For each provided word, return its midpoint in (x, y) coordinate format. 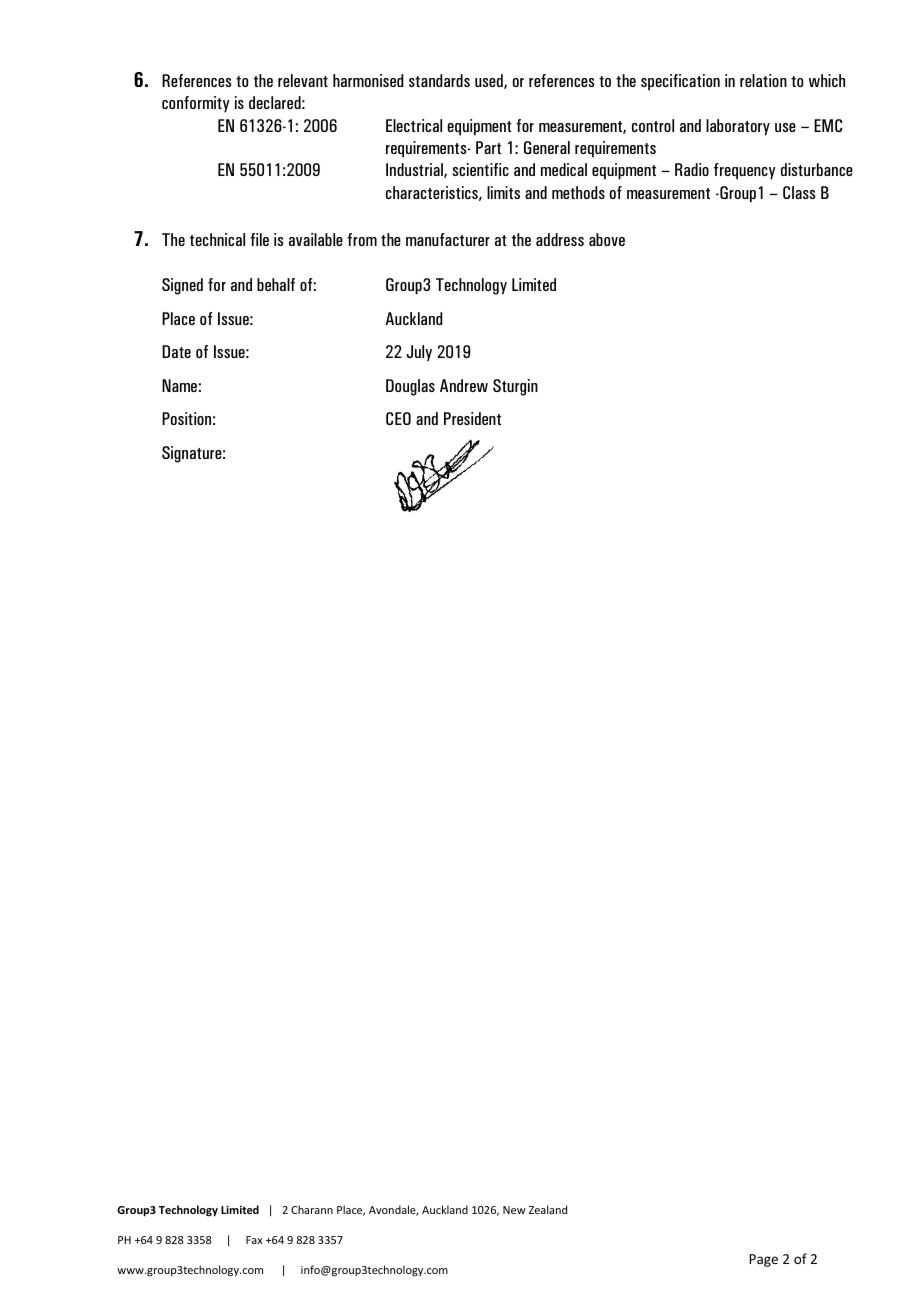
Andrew (464, 385)
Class (799, 192)
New (514, 1210)
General (547, 147)
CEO (398, 418)
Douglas (410, 387)
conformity (196, 104)
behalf (276, 284)
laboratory (738, 127)
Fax (254, 1240)
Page (763, 1260)
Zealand (548, 1209)
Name (179, 385)
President (472, 418)
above (607, 239)
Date (176, 351)
